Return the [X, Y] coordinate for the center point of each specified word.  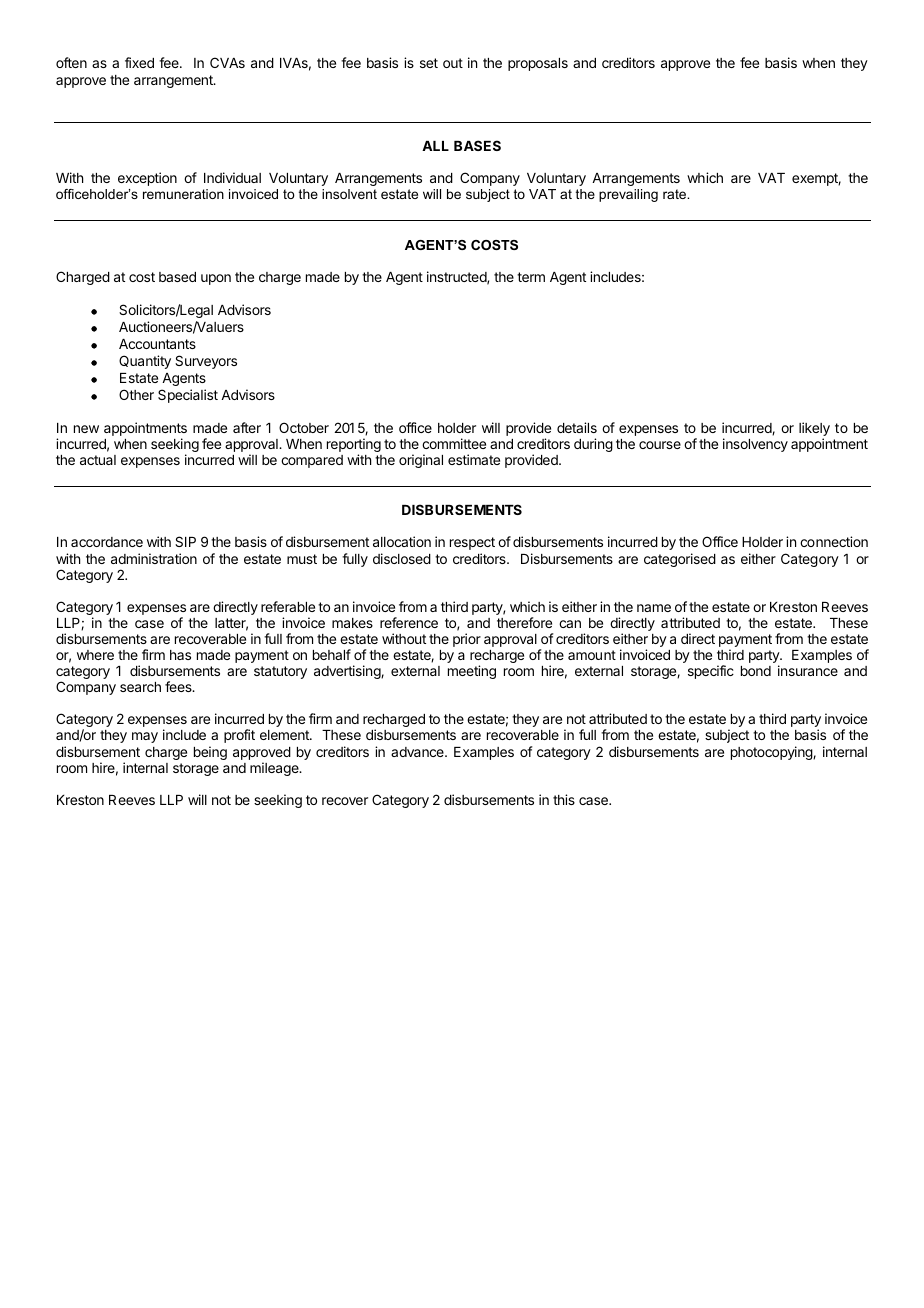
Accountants [157, 344]
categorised [680, 560]
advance [418, 752]
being [210, 753]
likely [814, 430]
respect [472, 543]
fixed [139, 62]
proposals [538, 64]
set [429, 63]
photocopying [772, 753]
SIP [185, 541]
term [531, 277]
